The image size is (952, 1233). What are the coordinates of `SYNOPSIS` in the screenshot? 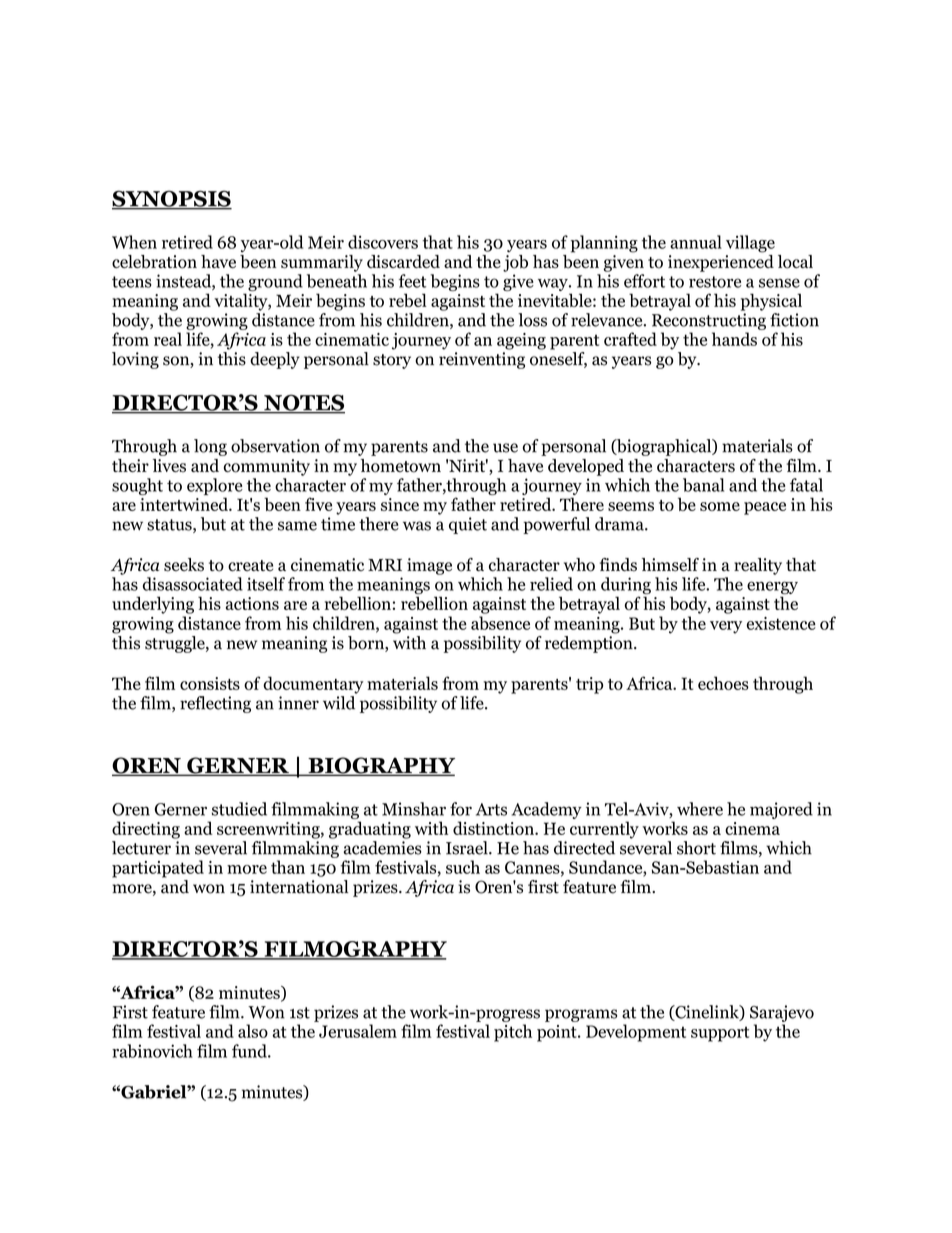 It's located at (172, 199).
